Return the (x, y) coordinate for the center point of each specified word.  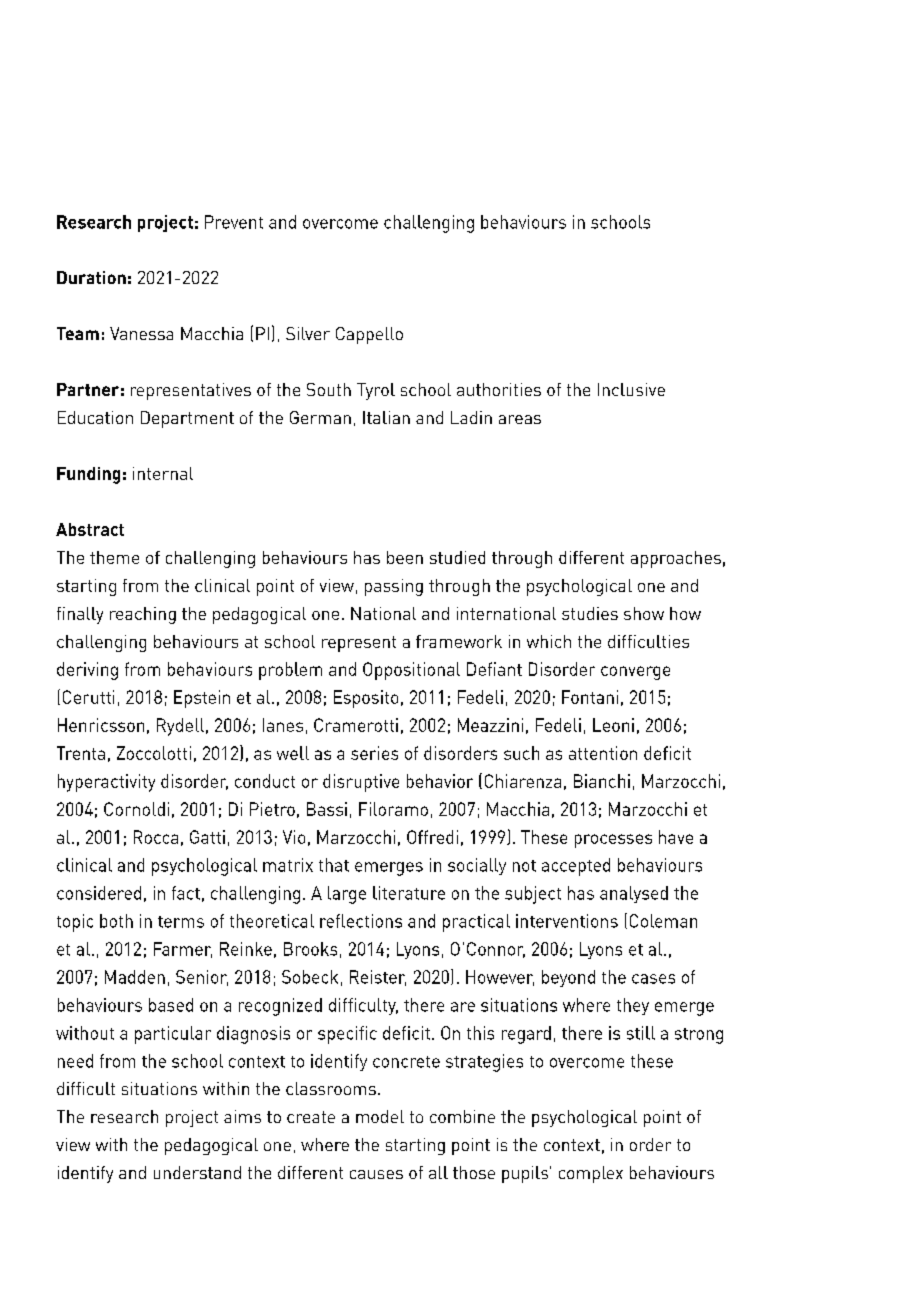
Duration (91, 277)
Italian (386, 417)
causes (376, 1174)
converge (635, 673)
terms (181, 922)
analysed (634, 894)
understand (197, 1172)
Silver (308, 333)
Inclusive (631, 389)
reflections (361, 921)
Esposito (366, 699)
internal (163, 473)
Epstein (202, 699)
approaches (676, 559)
